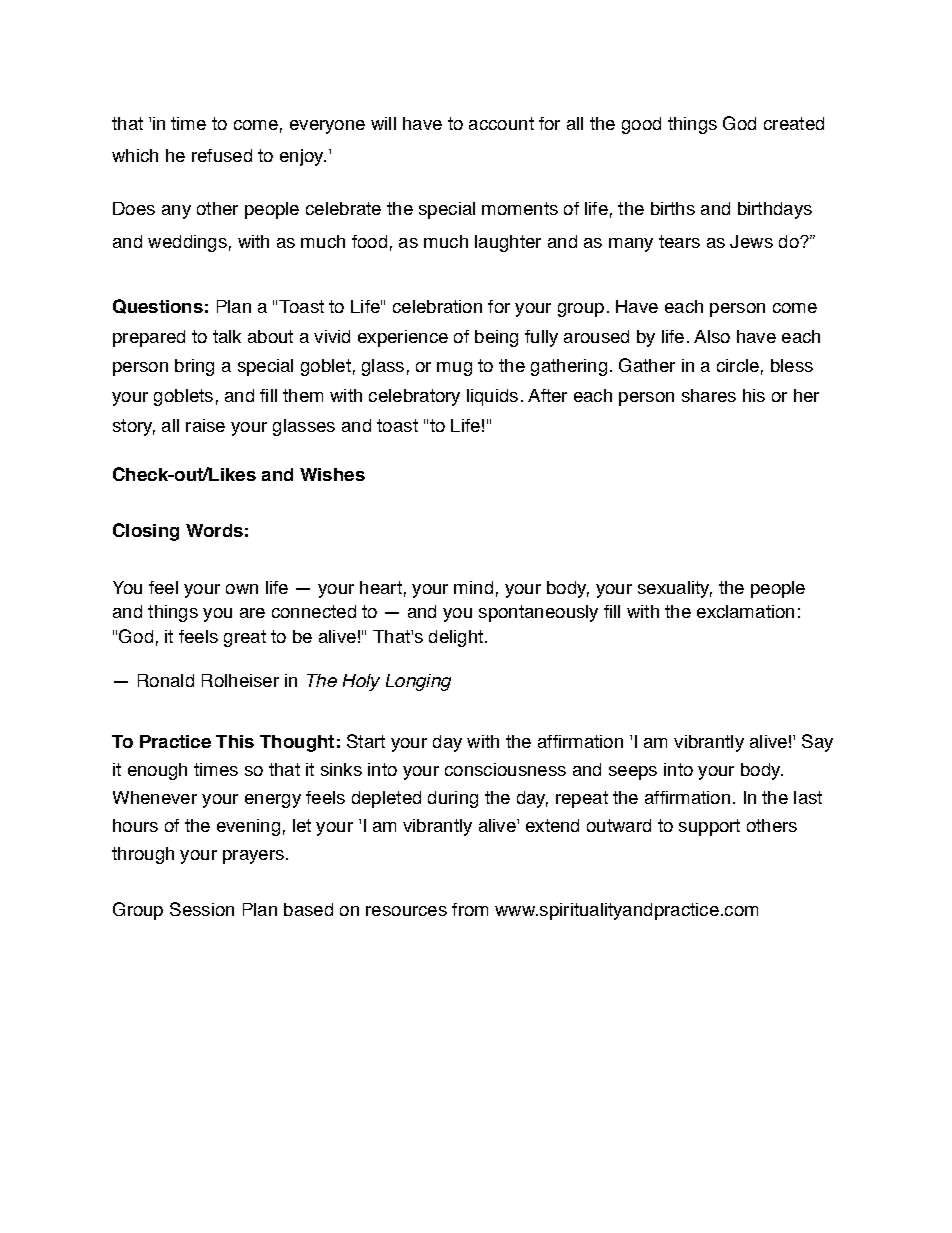 Image resolution: width=952 pixels, height=1233 pixels. I want to click on sexuality, so click(675, 589).
